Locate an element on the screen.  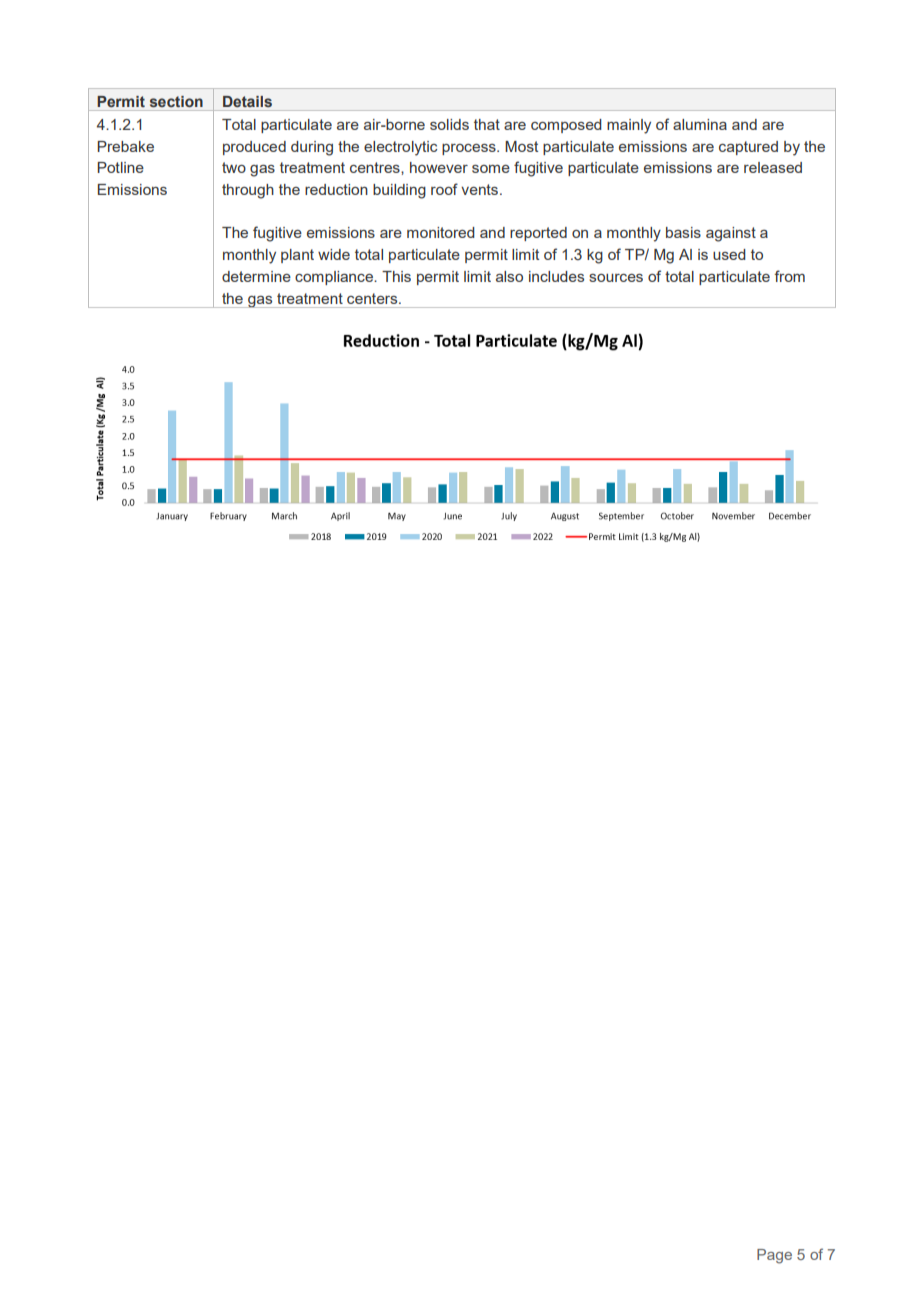
that is located at coordinates (487, 124).
